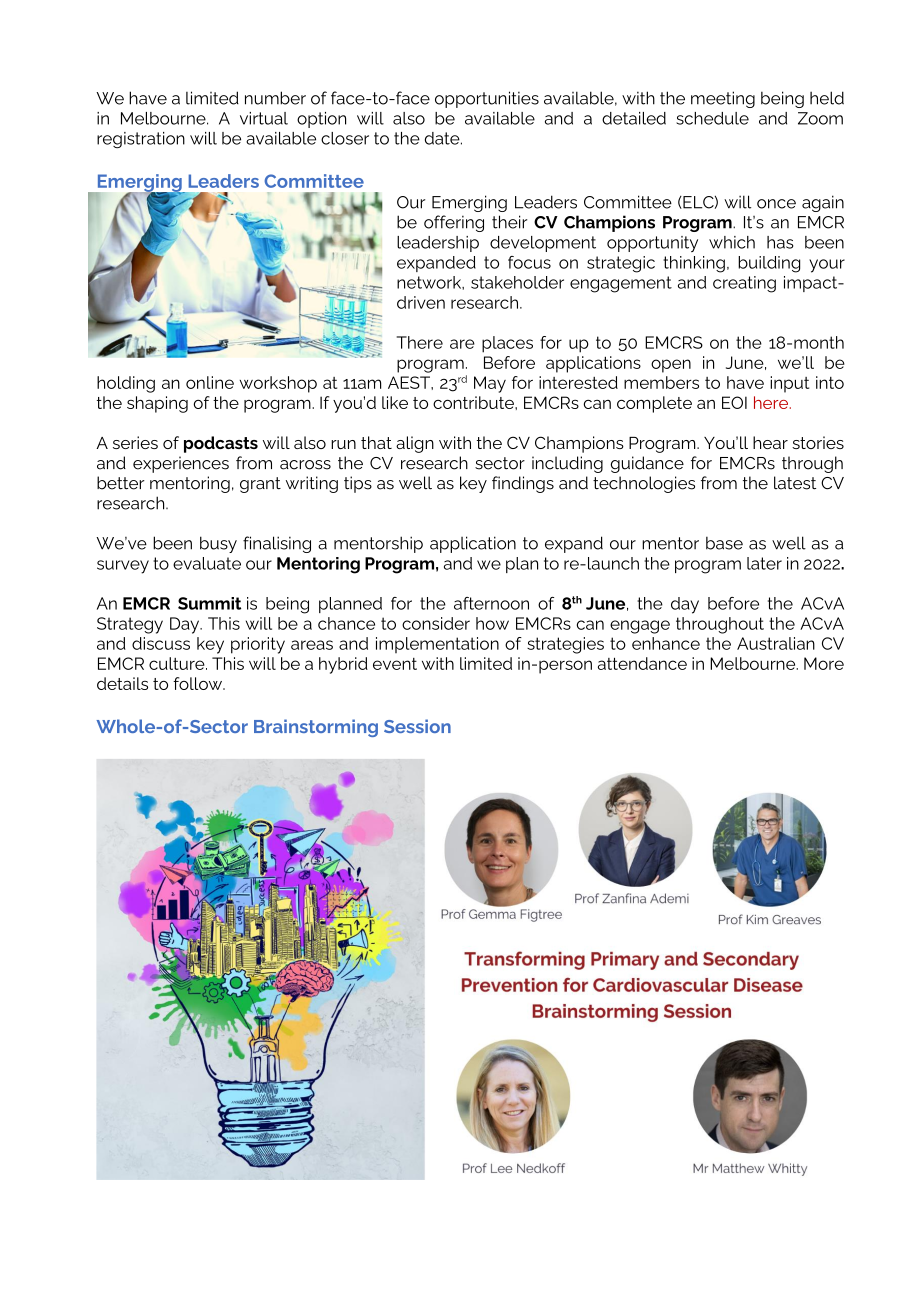 The height and width of the screenshot is (1308, 924). What do you see at coordinates (207, 563) in the screenshot?
I see `evaluate` at bounding box center [207, 563].
